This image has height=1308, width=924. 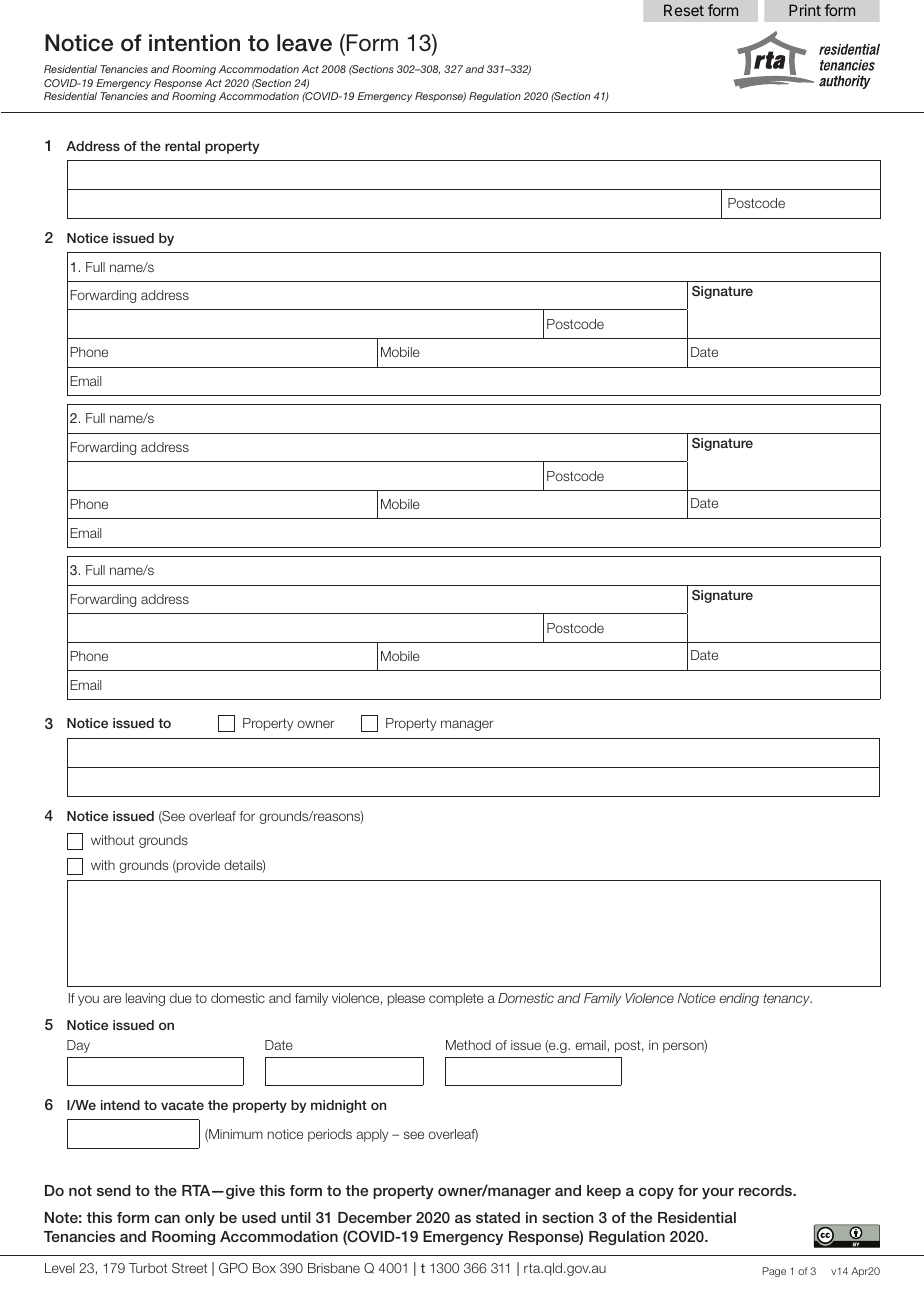 I want to click on rental, so click(x=182, y=146).
